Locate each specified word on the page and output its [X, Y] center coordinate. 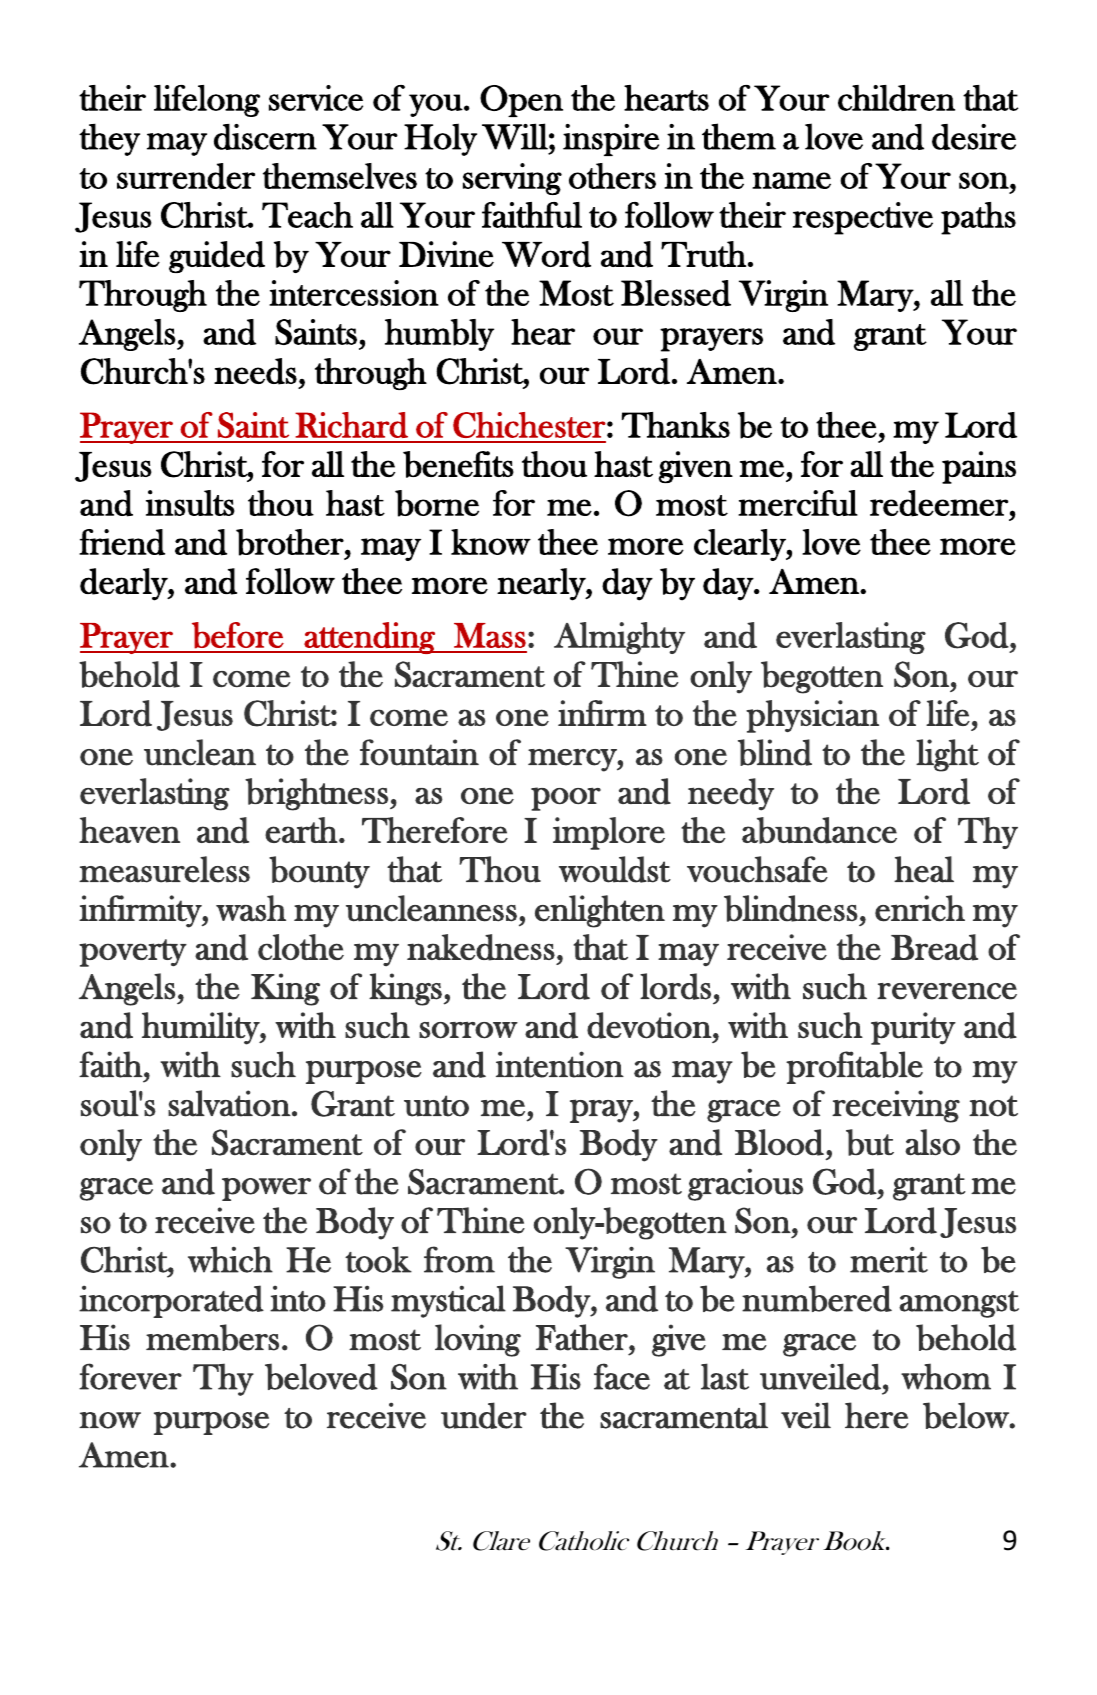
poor [566, 799]
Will [515, 136]
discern [265, 137]
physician [812, 716]
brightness [316, 794]
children [896, 98]
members [212, 1337]
